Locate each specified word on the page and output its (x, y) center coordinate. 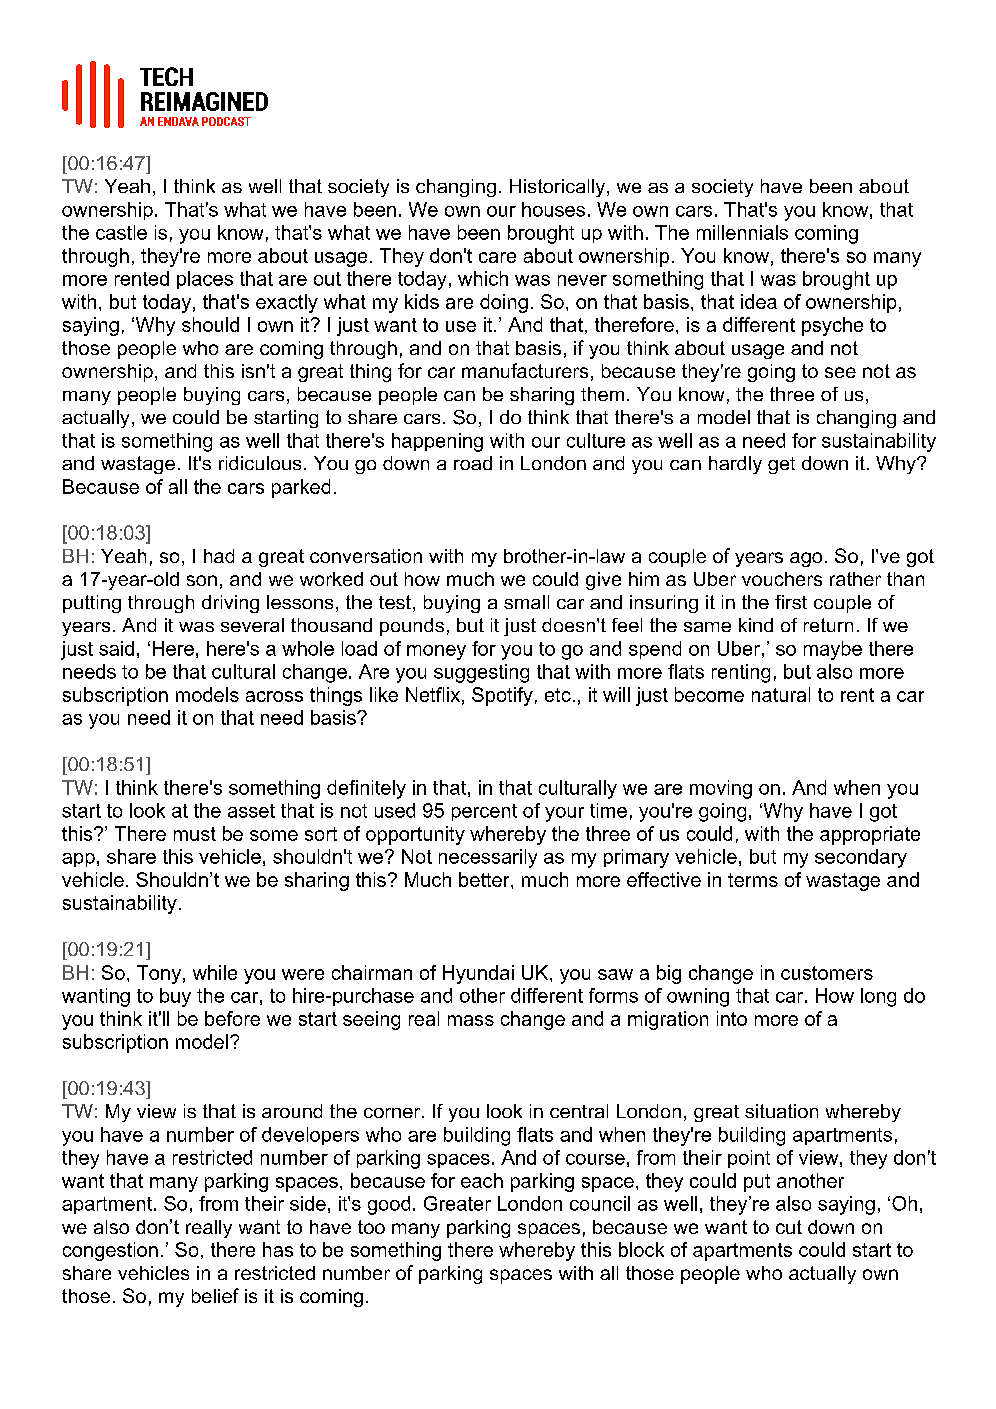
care (497, 257)
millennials (742, 232)
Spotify (502, 696)
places (205, 280)
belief (215, 1295)
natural (781, 694)
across (274, 696)
